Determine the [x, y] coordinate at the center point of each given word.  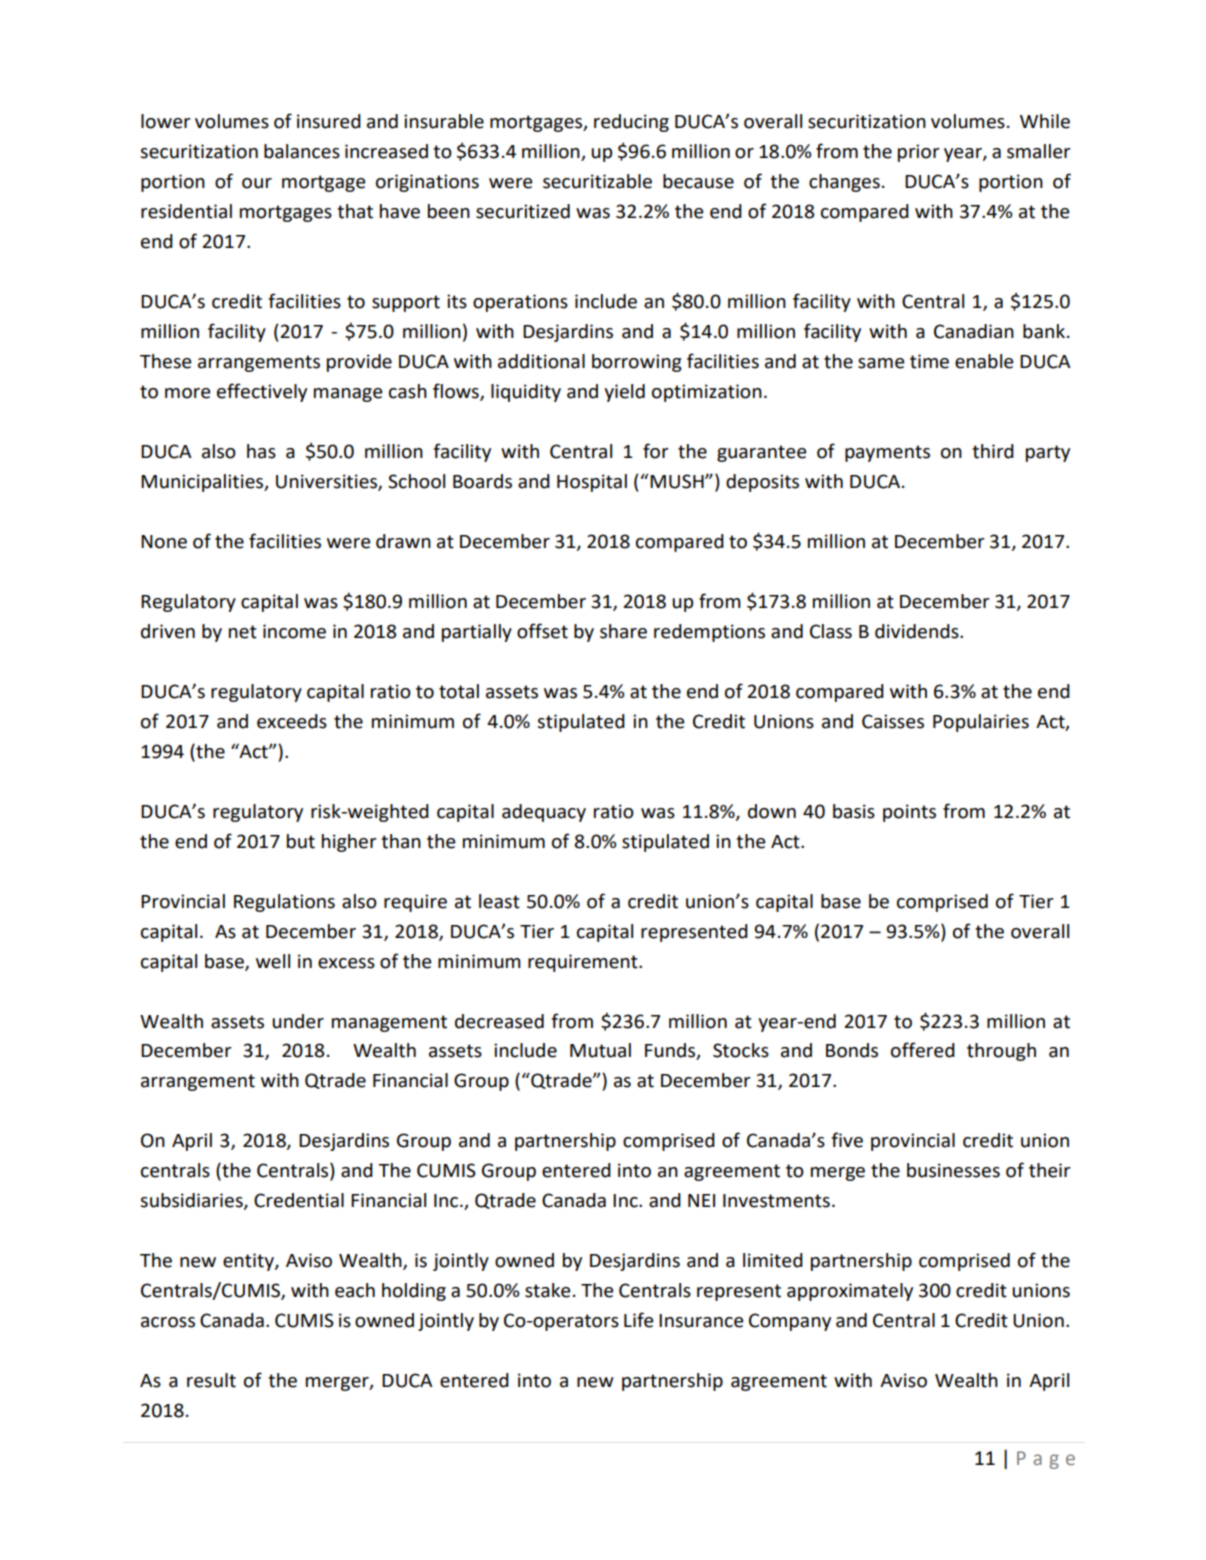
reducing [631, 123]
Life [639, 1320]
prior [919, 153]
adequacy [544, 813]
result [211, 1380]
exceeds [292, 721]
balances [302, 151]
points [909, 813]
